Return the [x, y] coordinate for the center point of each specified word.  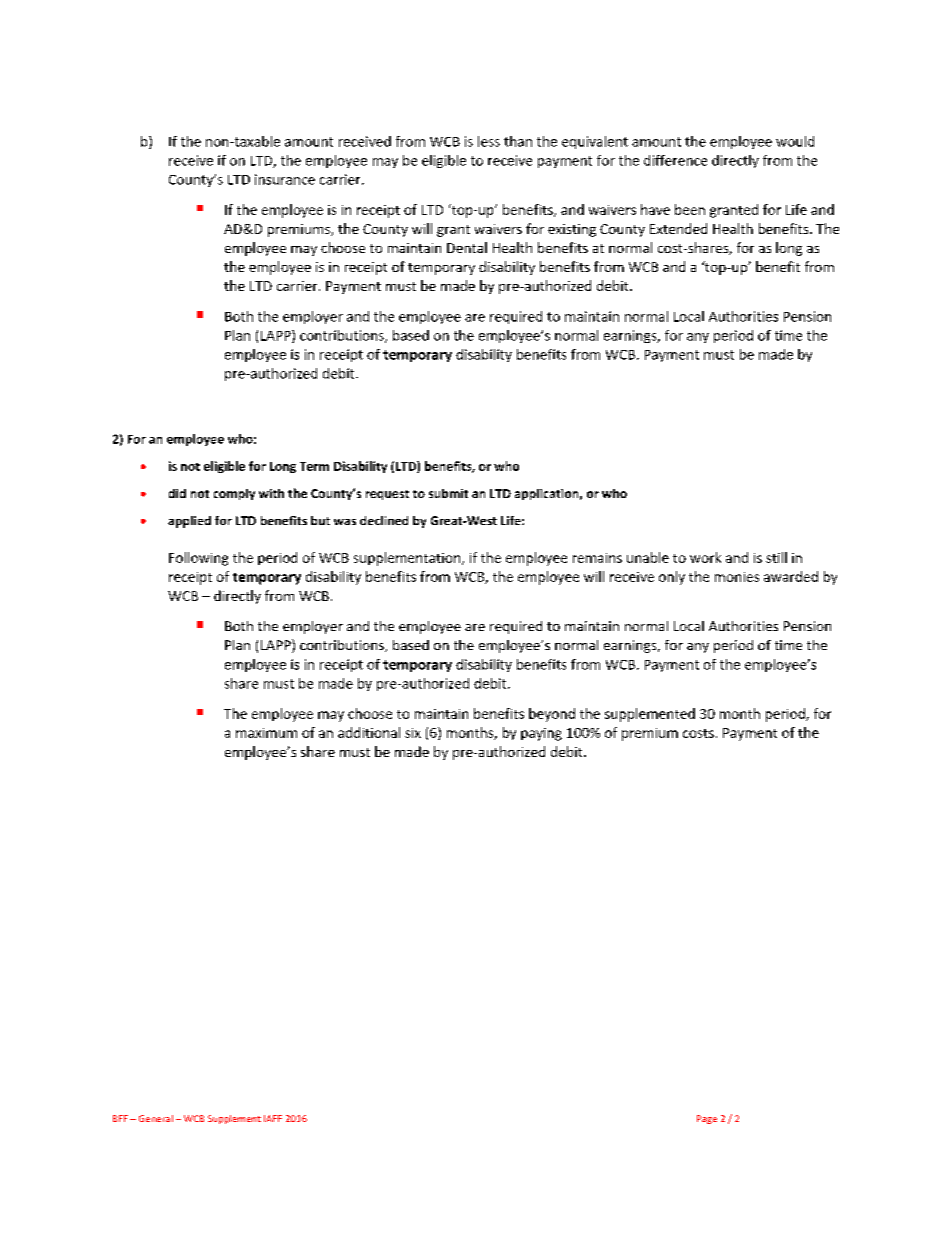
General [156, 1118]
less [489, 141]
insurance [285, 179]
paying [541, 734]
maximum [266, 733]
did [177, 493]
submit [448, 493]
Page [707, 1119]
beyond [552, 715]
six [413, 733]
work [705, 557]
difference [675, 160]
